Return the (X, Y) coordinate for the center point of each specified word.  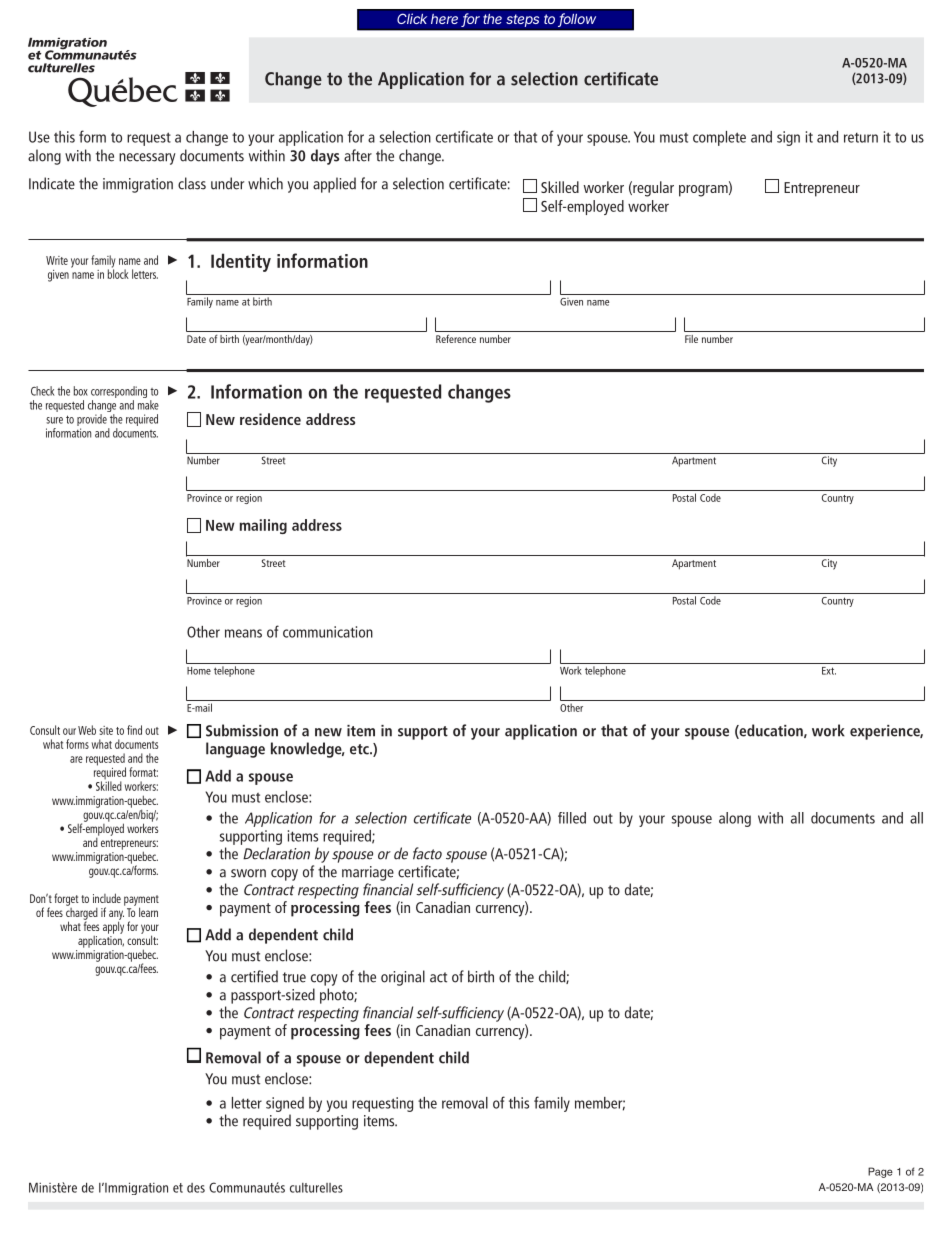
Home (199, 671)
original (403, 978)
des (196, 1188)
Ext (829, 671)
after (358, 155)
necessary (147, 159)
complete (719, 138)
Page (880, 1172)
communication (328, 632)
